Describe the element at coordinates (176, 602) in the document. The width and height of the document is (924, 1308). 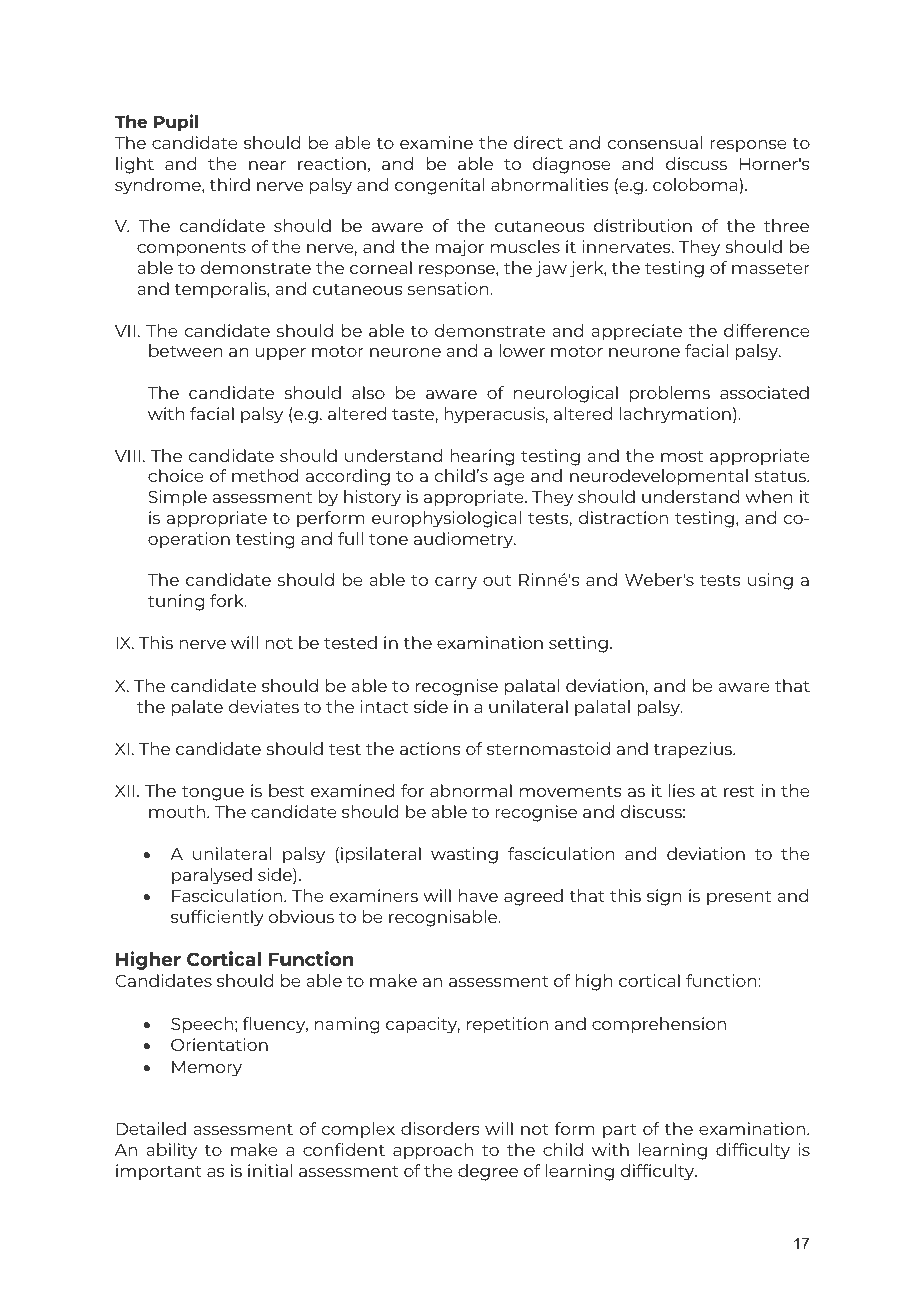
I see `tuning` at that location.
